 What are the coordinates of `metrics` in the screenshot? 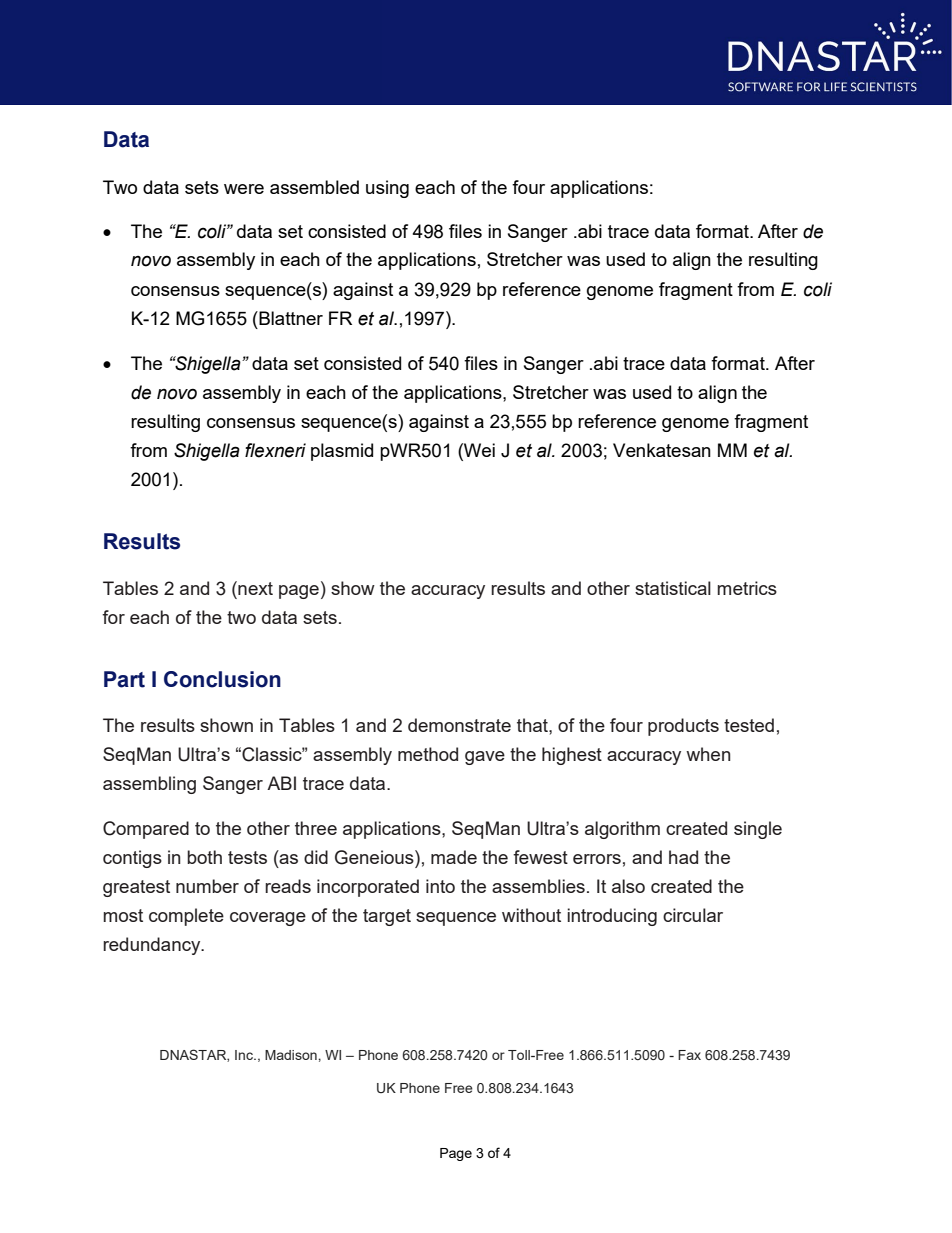 It's located at (747, 588).
